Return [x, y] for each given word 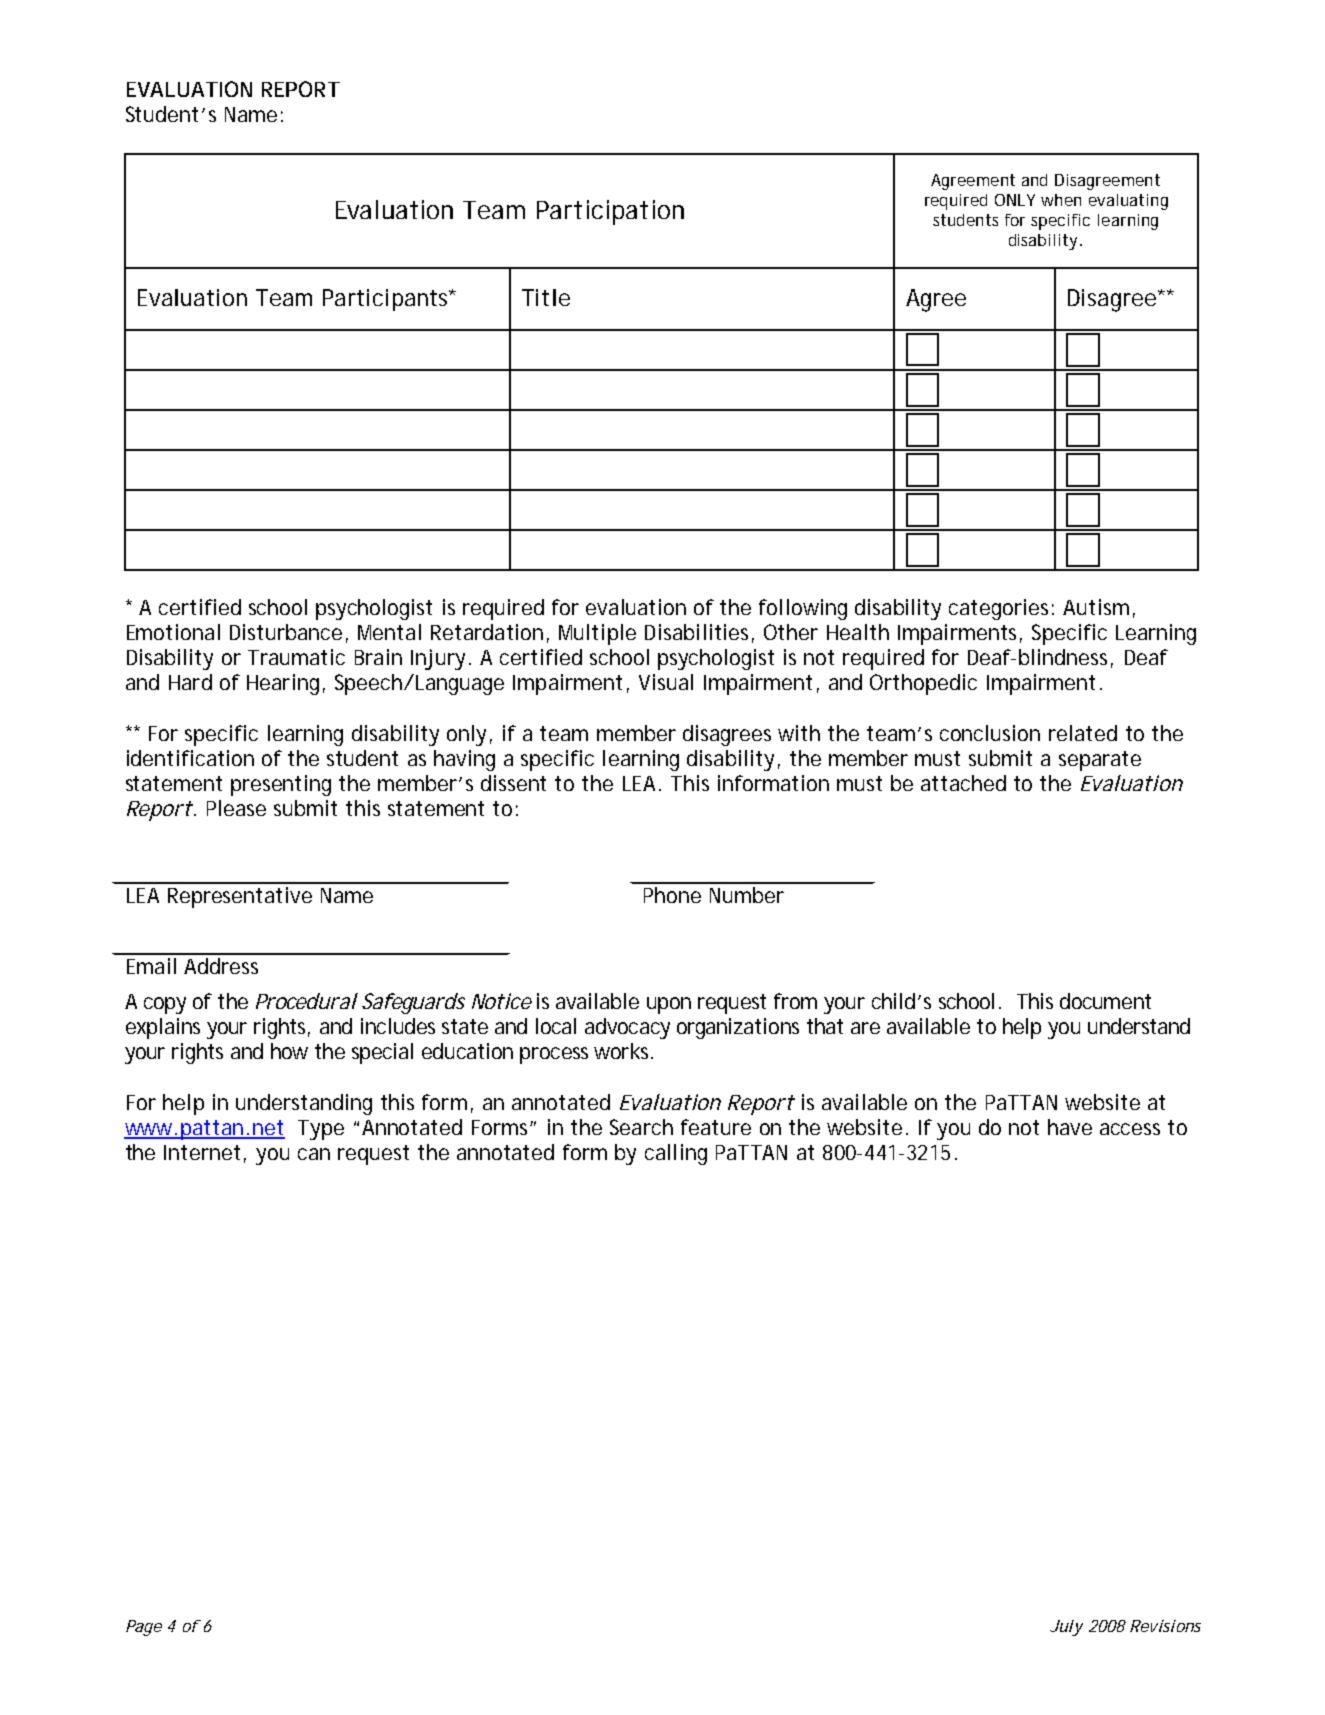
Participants [387, 300]
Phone [672, 895]
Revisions [1165, 1626]
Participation [610, 212]
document [1105, 1001]
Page [144, 1628]
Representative [240, 897]
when [1061, 200]
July [1066, 1628]
